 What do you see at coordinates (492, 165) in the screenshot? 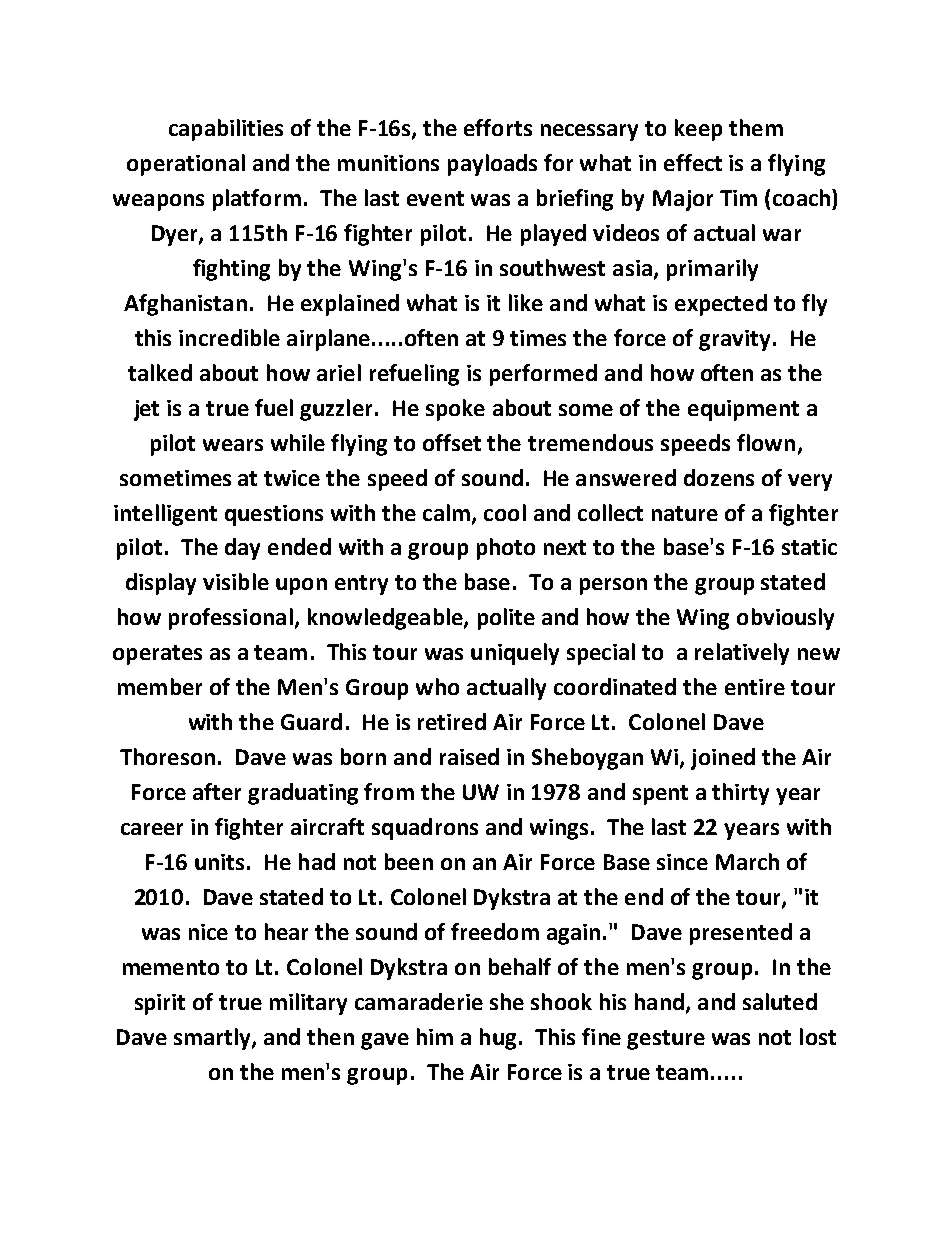
I see `payloads` at bounding box center [492, 165].
